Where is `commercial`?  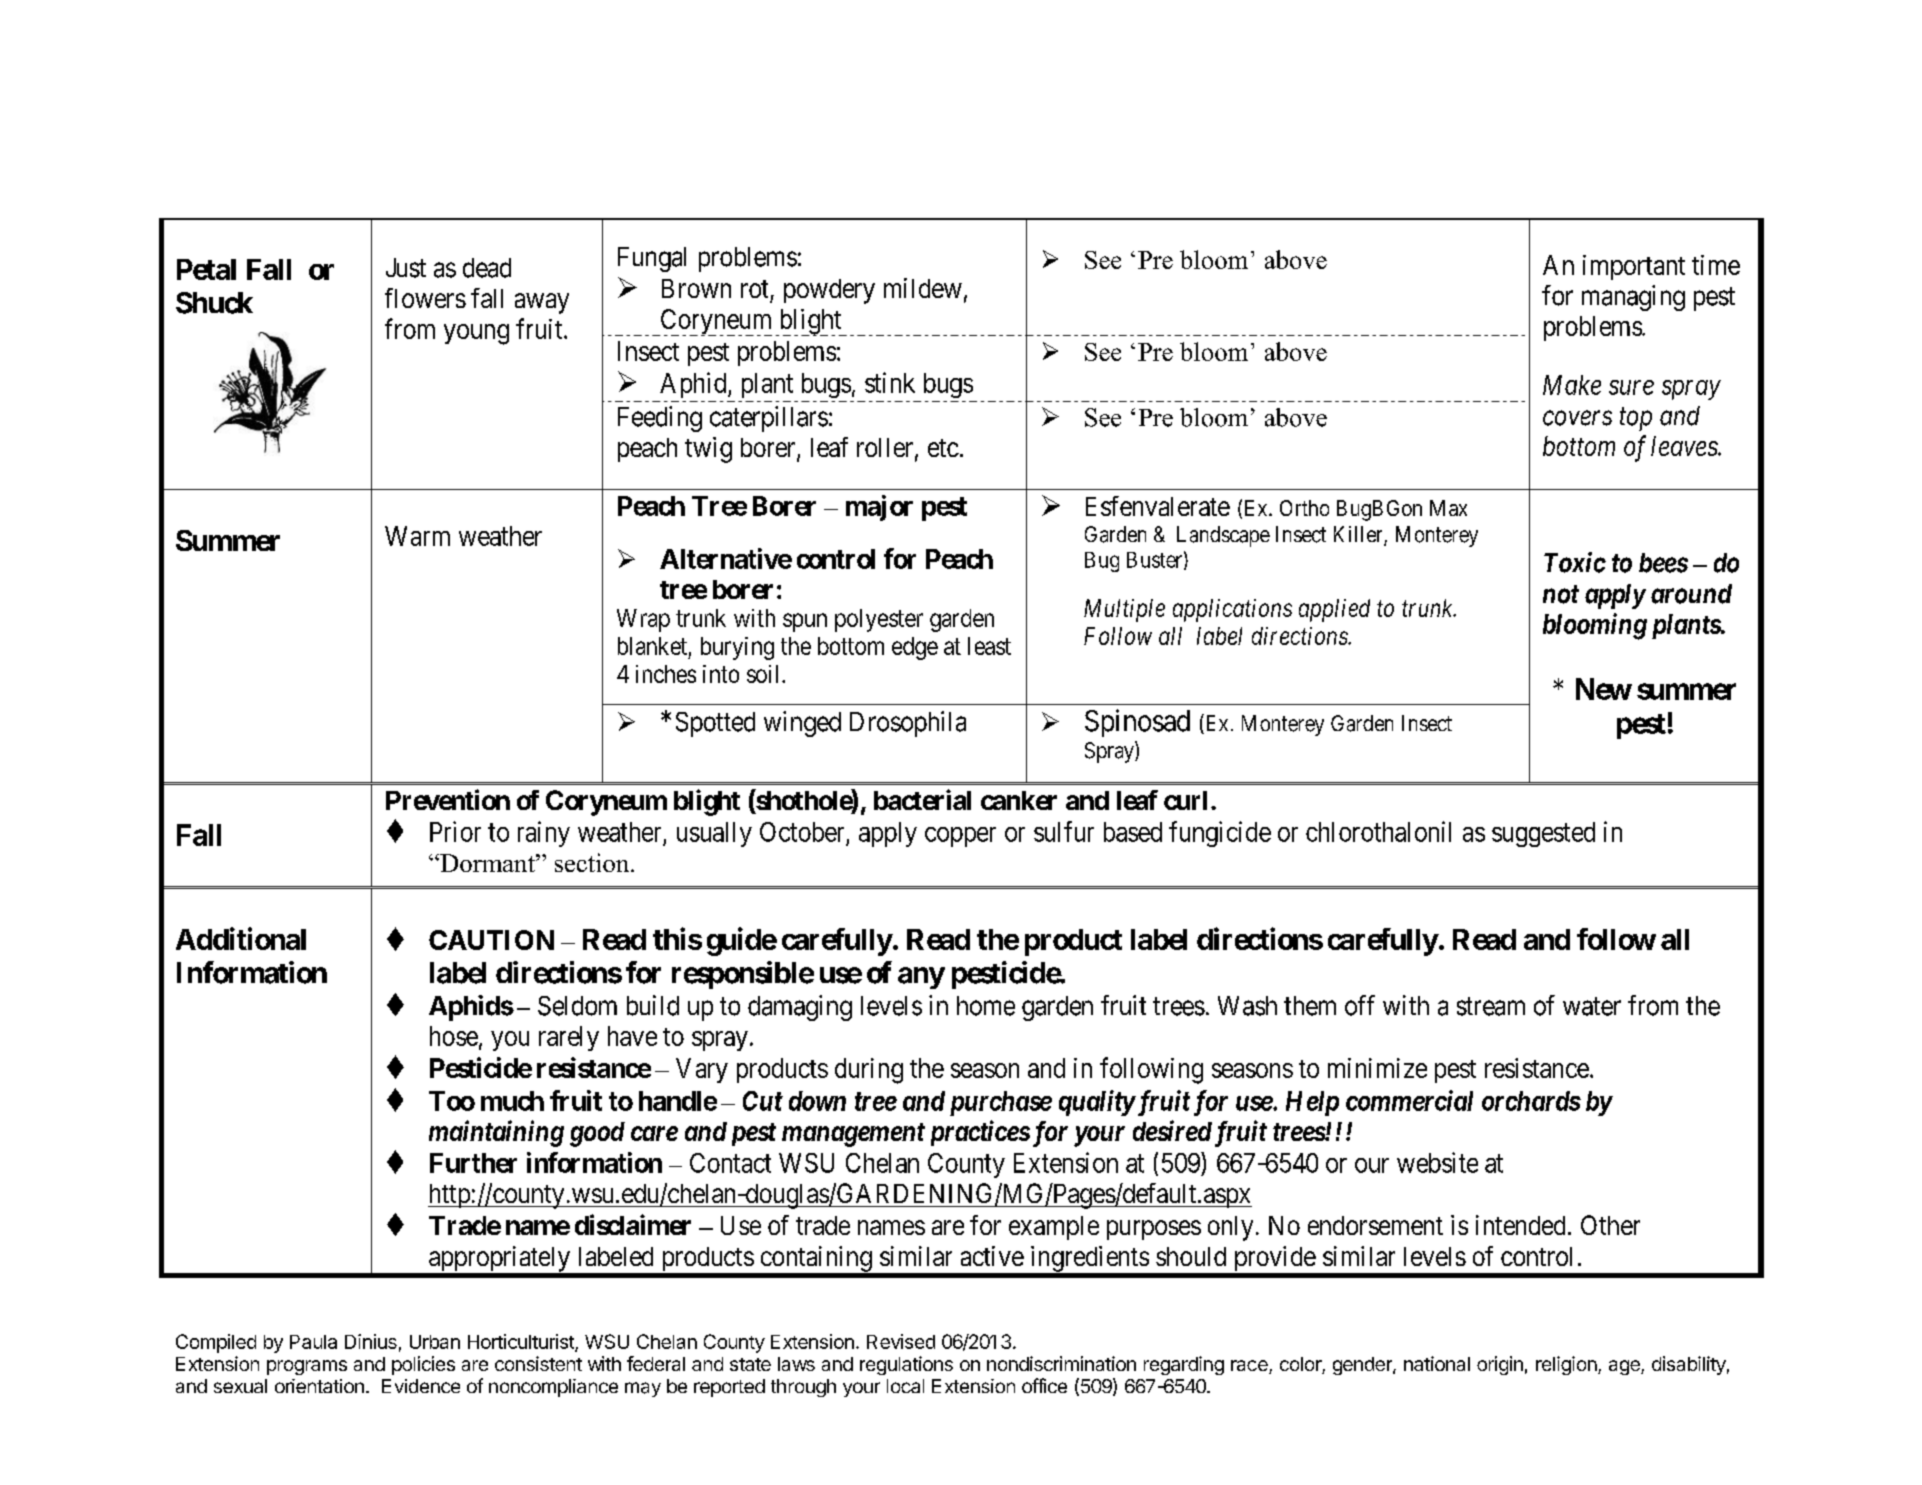
commercial is located at coordinates (1409, 1100).
